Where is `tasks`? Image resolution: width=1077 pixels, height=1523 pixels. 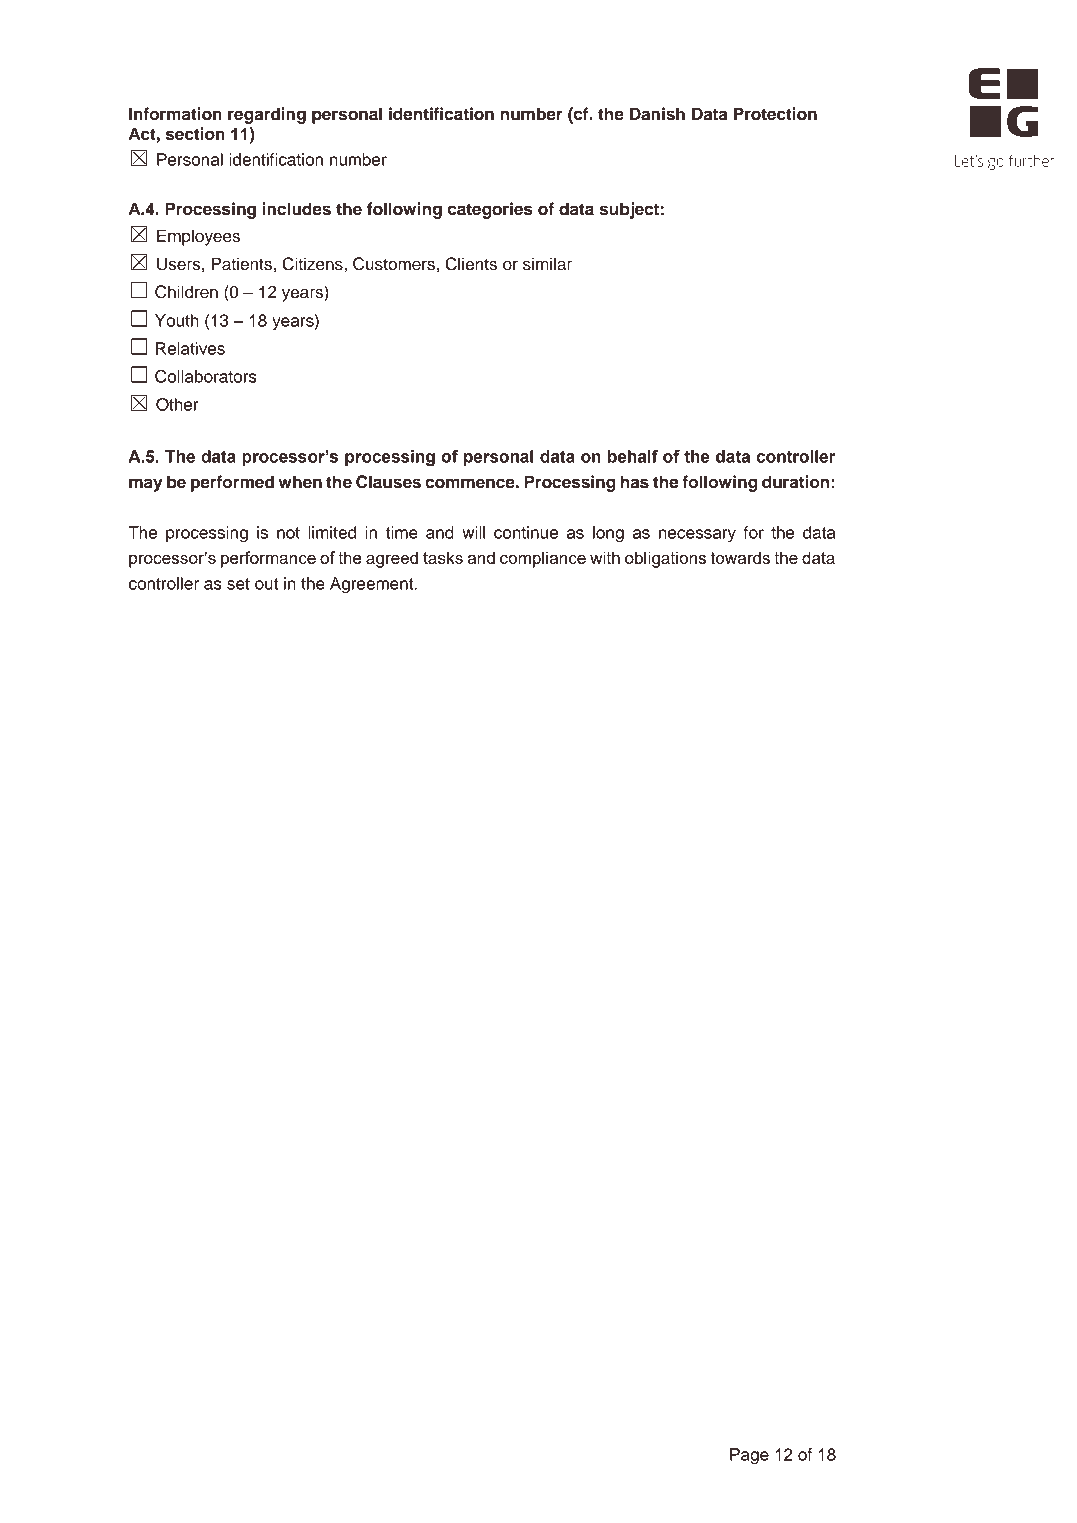
tasks is located at coordinates (443, 557).
